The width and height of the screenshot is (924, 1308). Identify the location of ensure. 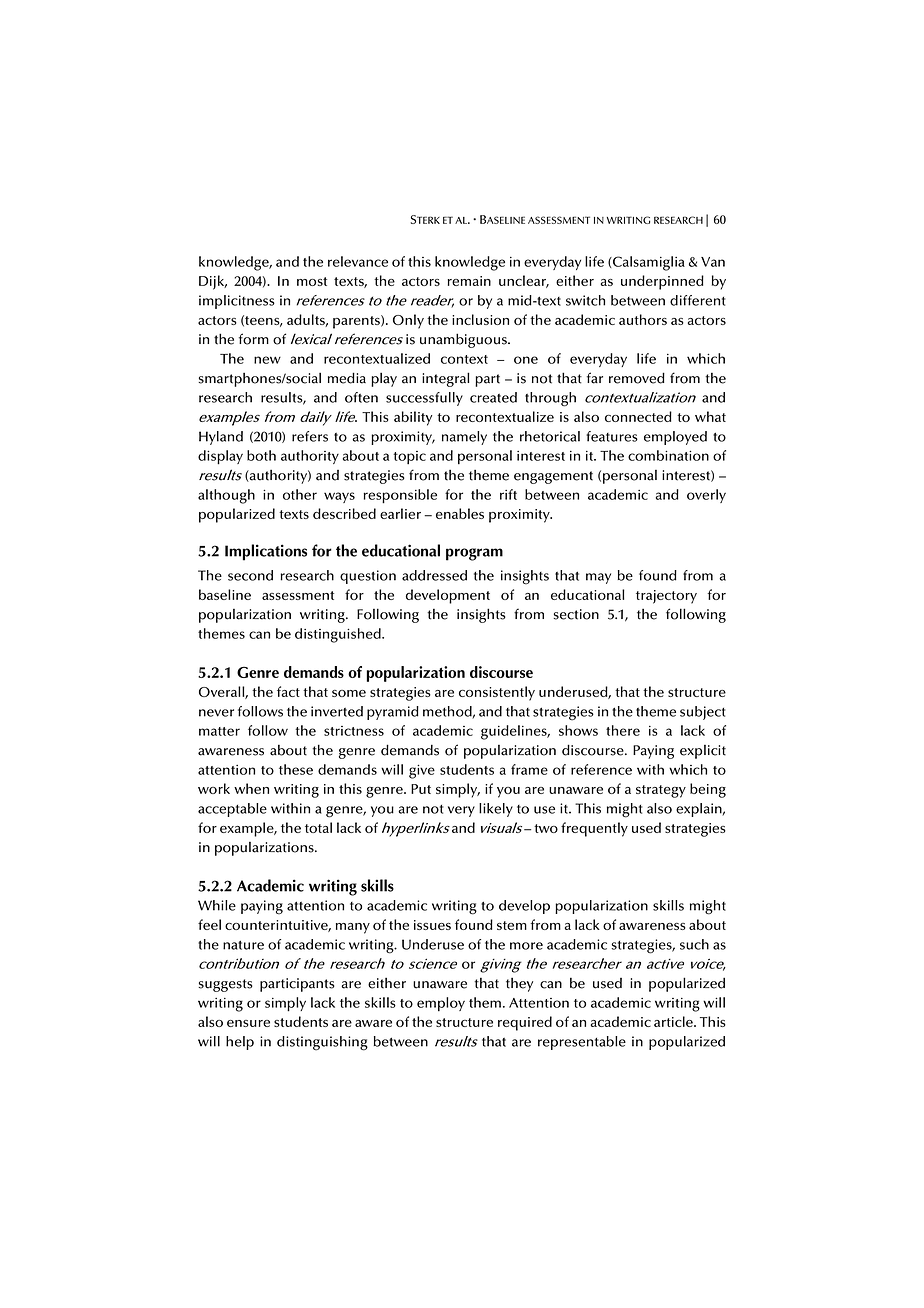
(248, 1023).
